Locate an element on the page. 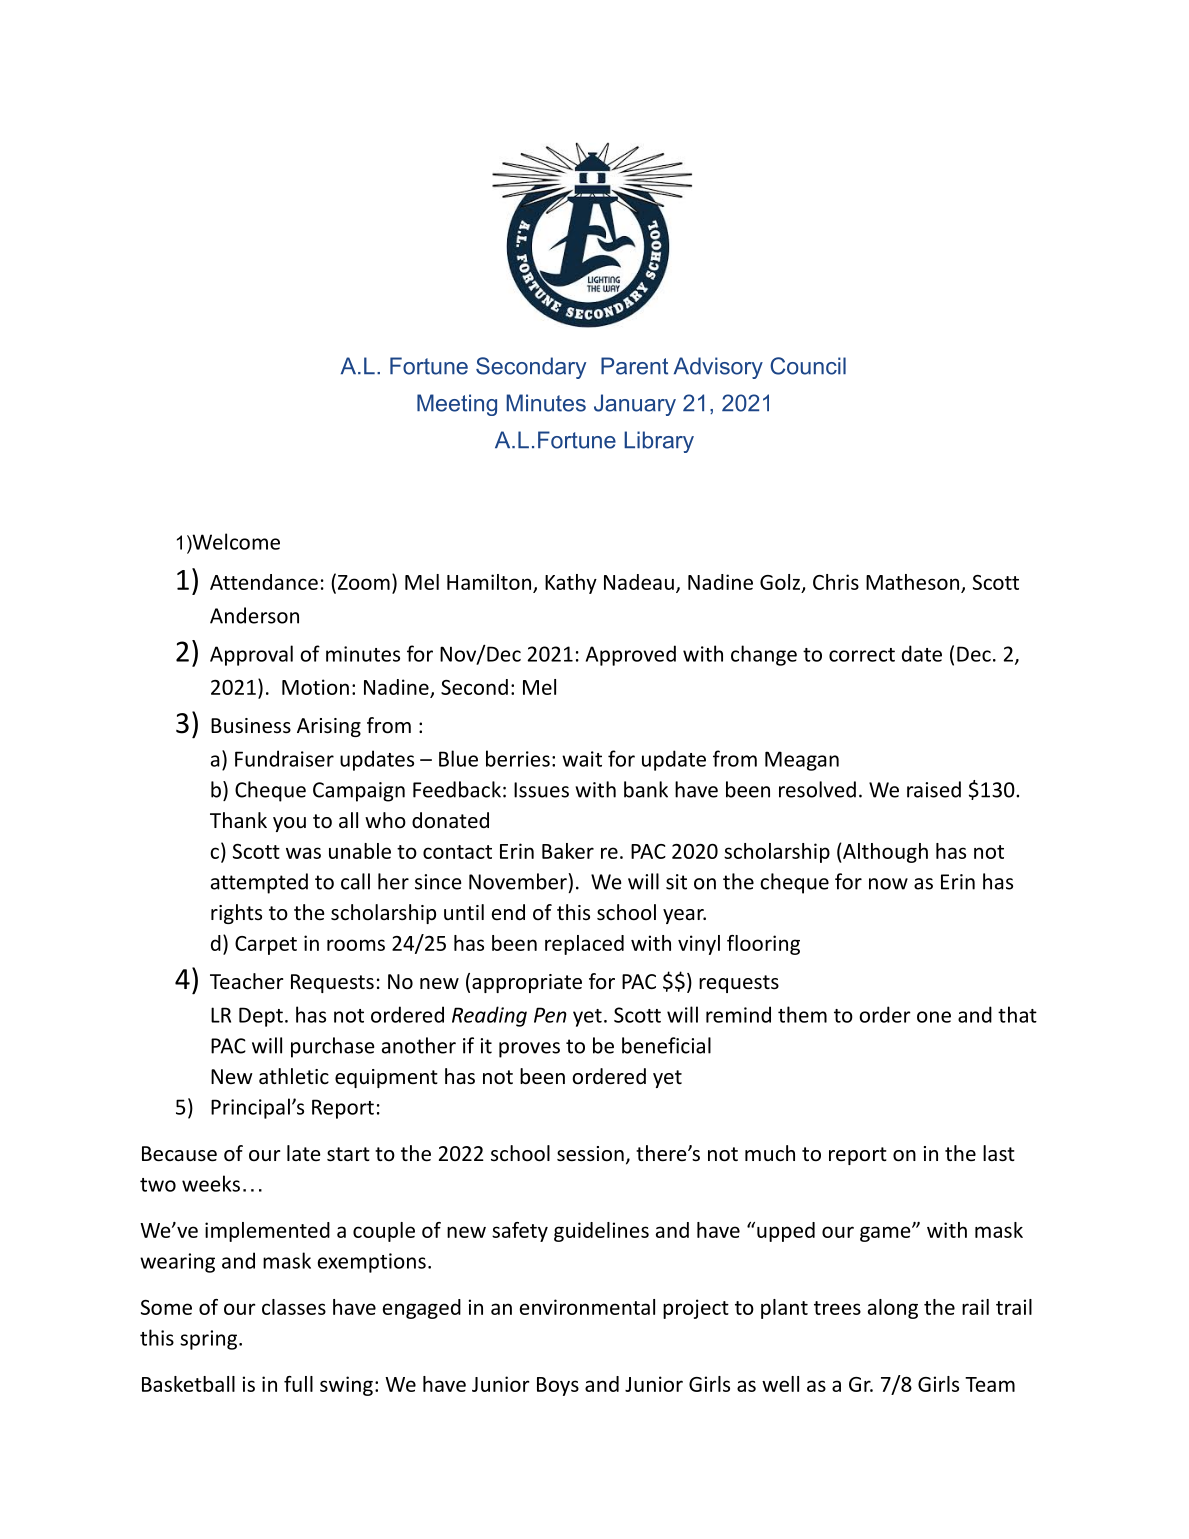  spring is located at coordinates (208, 1340).
